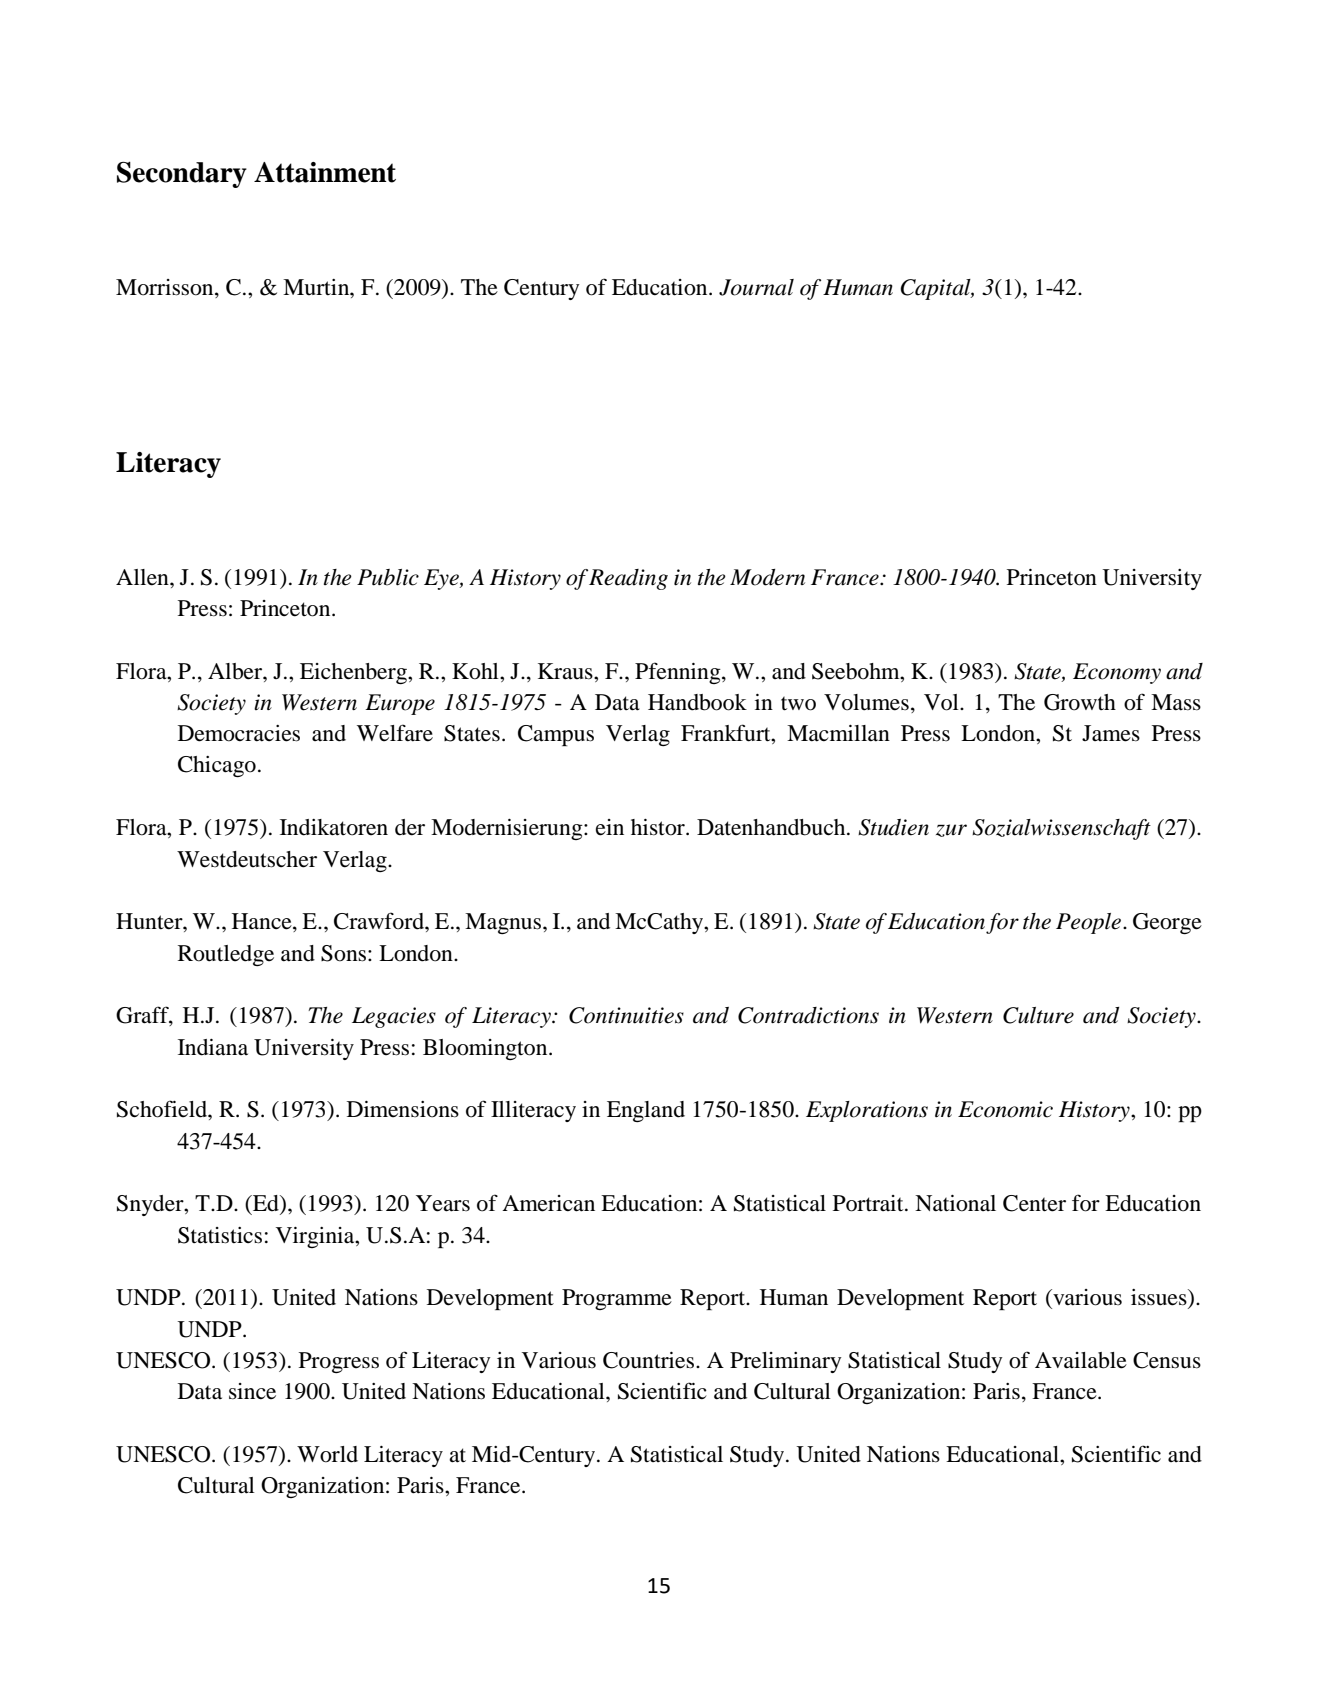 This screenshot has width=1318, height=1706. What do you see at coordinates (325, 172) in the screenshot?
I see `Attainment` at bounding box center [325, 172].
